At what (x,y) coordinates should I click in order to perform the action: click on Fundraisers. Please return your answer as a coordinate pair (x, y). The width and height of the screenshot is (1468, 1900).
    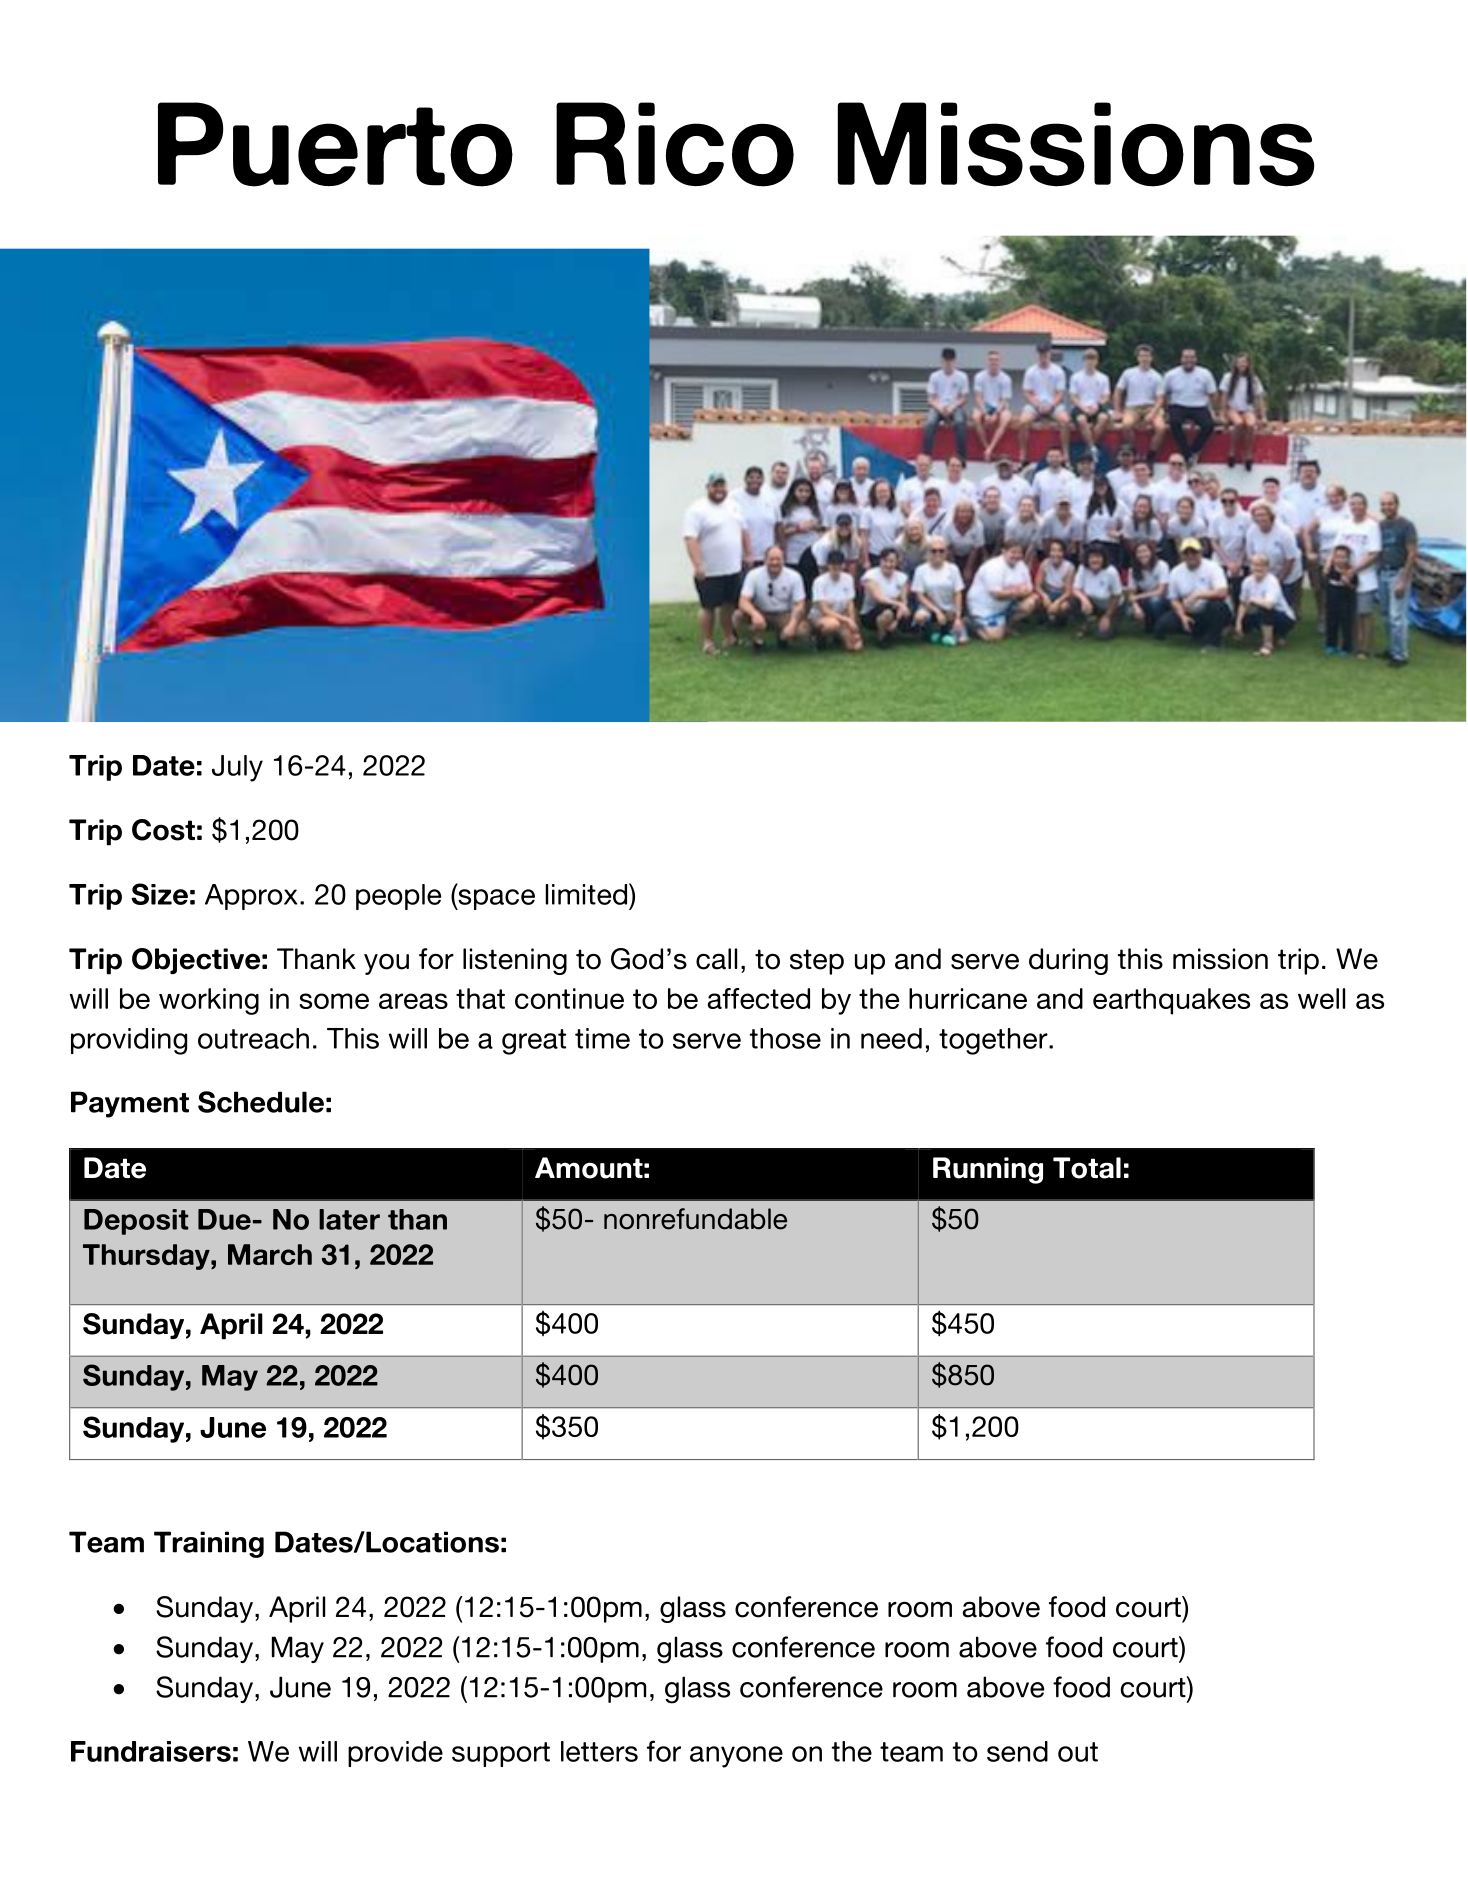
    Looking at the image, I should click on (151, 1751).
